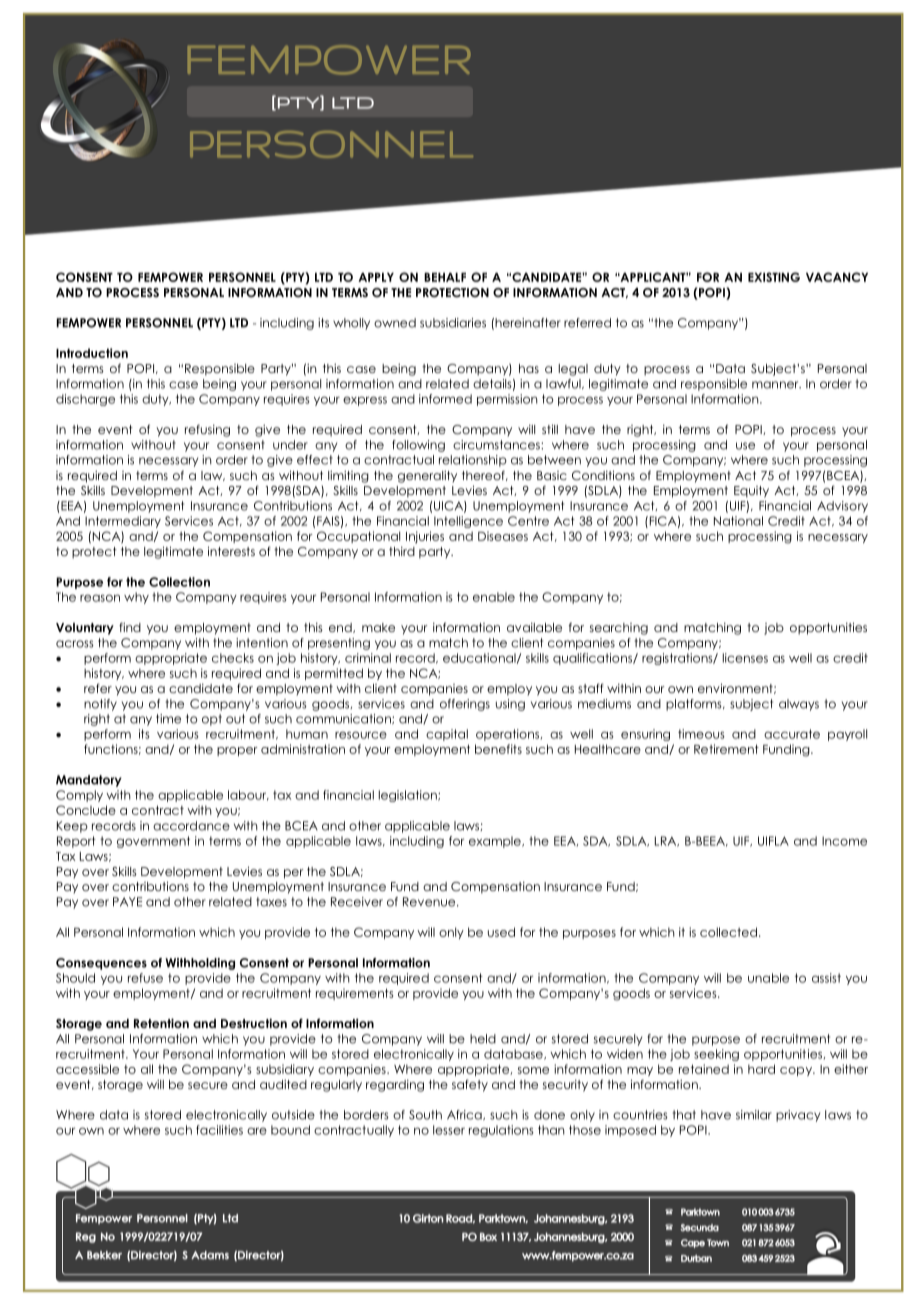  Describe the element at coordinates (212, 720) in the screenshot. I see `opt` at that location.
